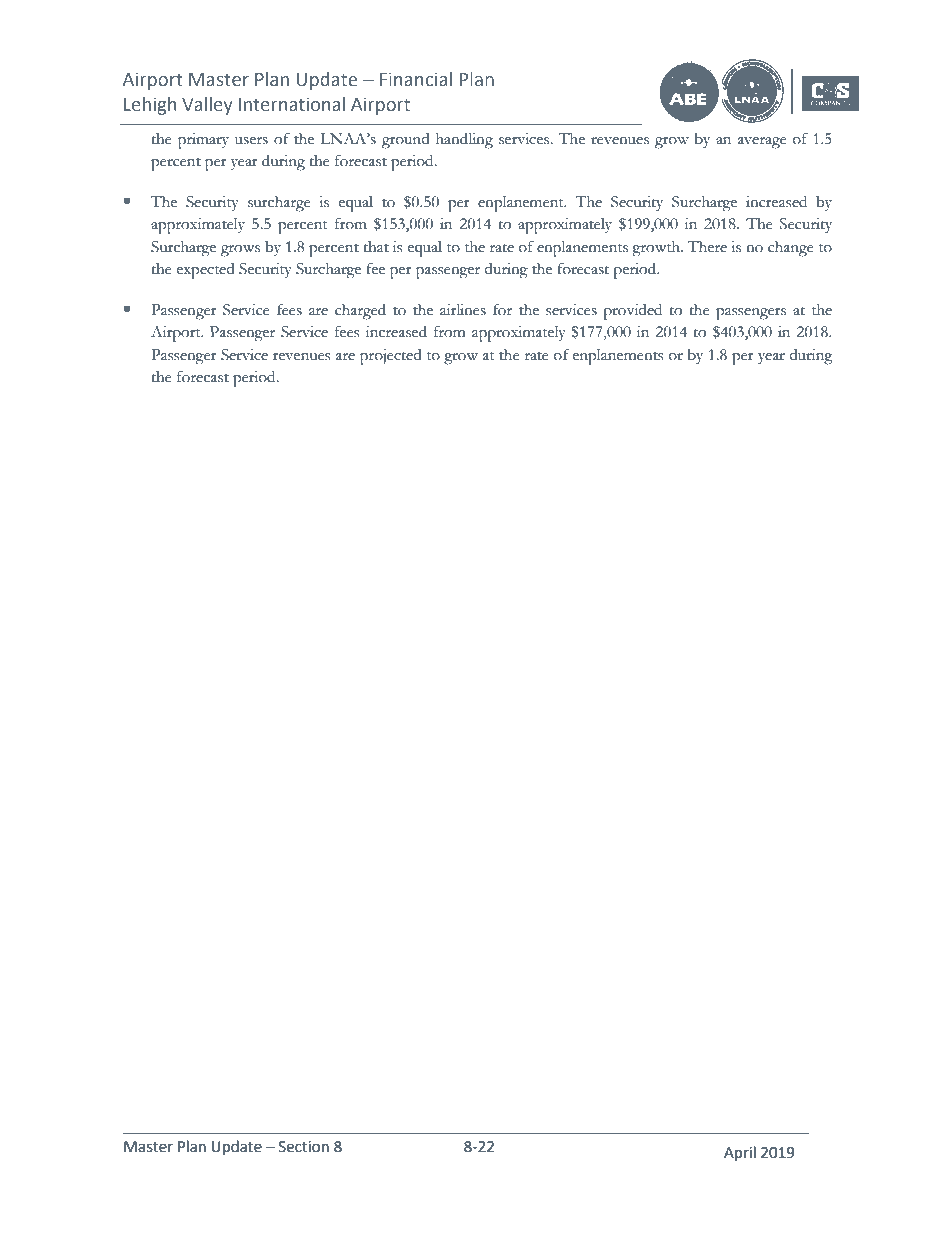  I want to click on Valley, so click(207, 106).
